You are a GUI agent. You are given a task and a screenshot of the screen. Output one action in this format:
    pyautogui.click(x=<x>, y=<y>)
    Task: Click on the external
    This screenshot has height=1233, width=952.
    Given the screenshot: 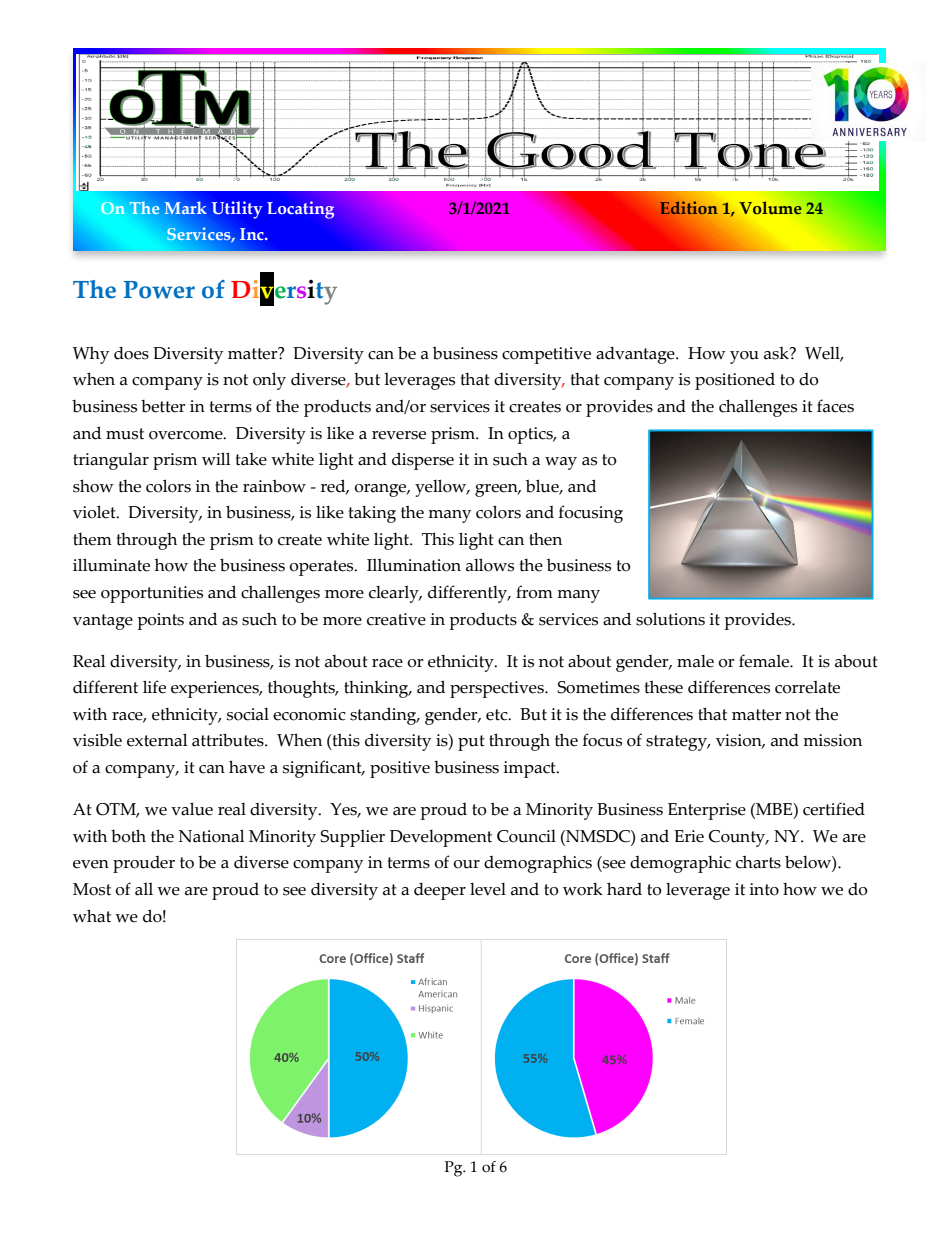 What is the action you would take?
    pyautogui.click(x=157, y=740)
